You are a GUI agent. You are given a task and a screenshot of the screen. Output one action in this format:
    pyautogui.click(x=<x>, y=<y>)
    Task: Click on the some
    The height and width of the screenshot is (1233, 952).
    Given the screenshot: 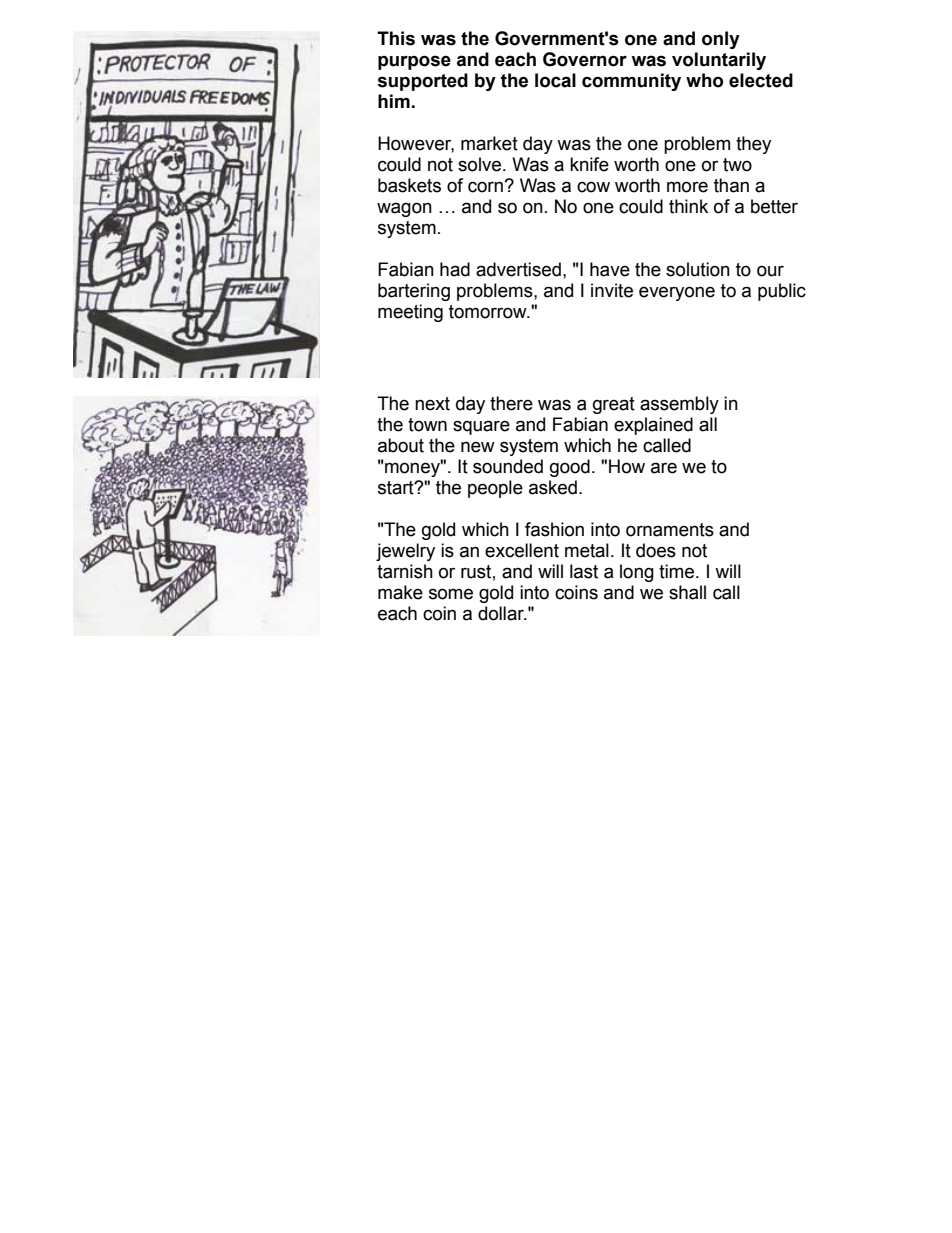 What is the action you would take?
    pyautogui.click(x=451, y=594)
